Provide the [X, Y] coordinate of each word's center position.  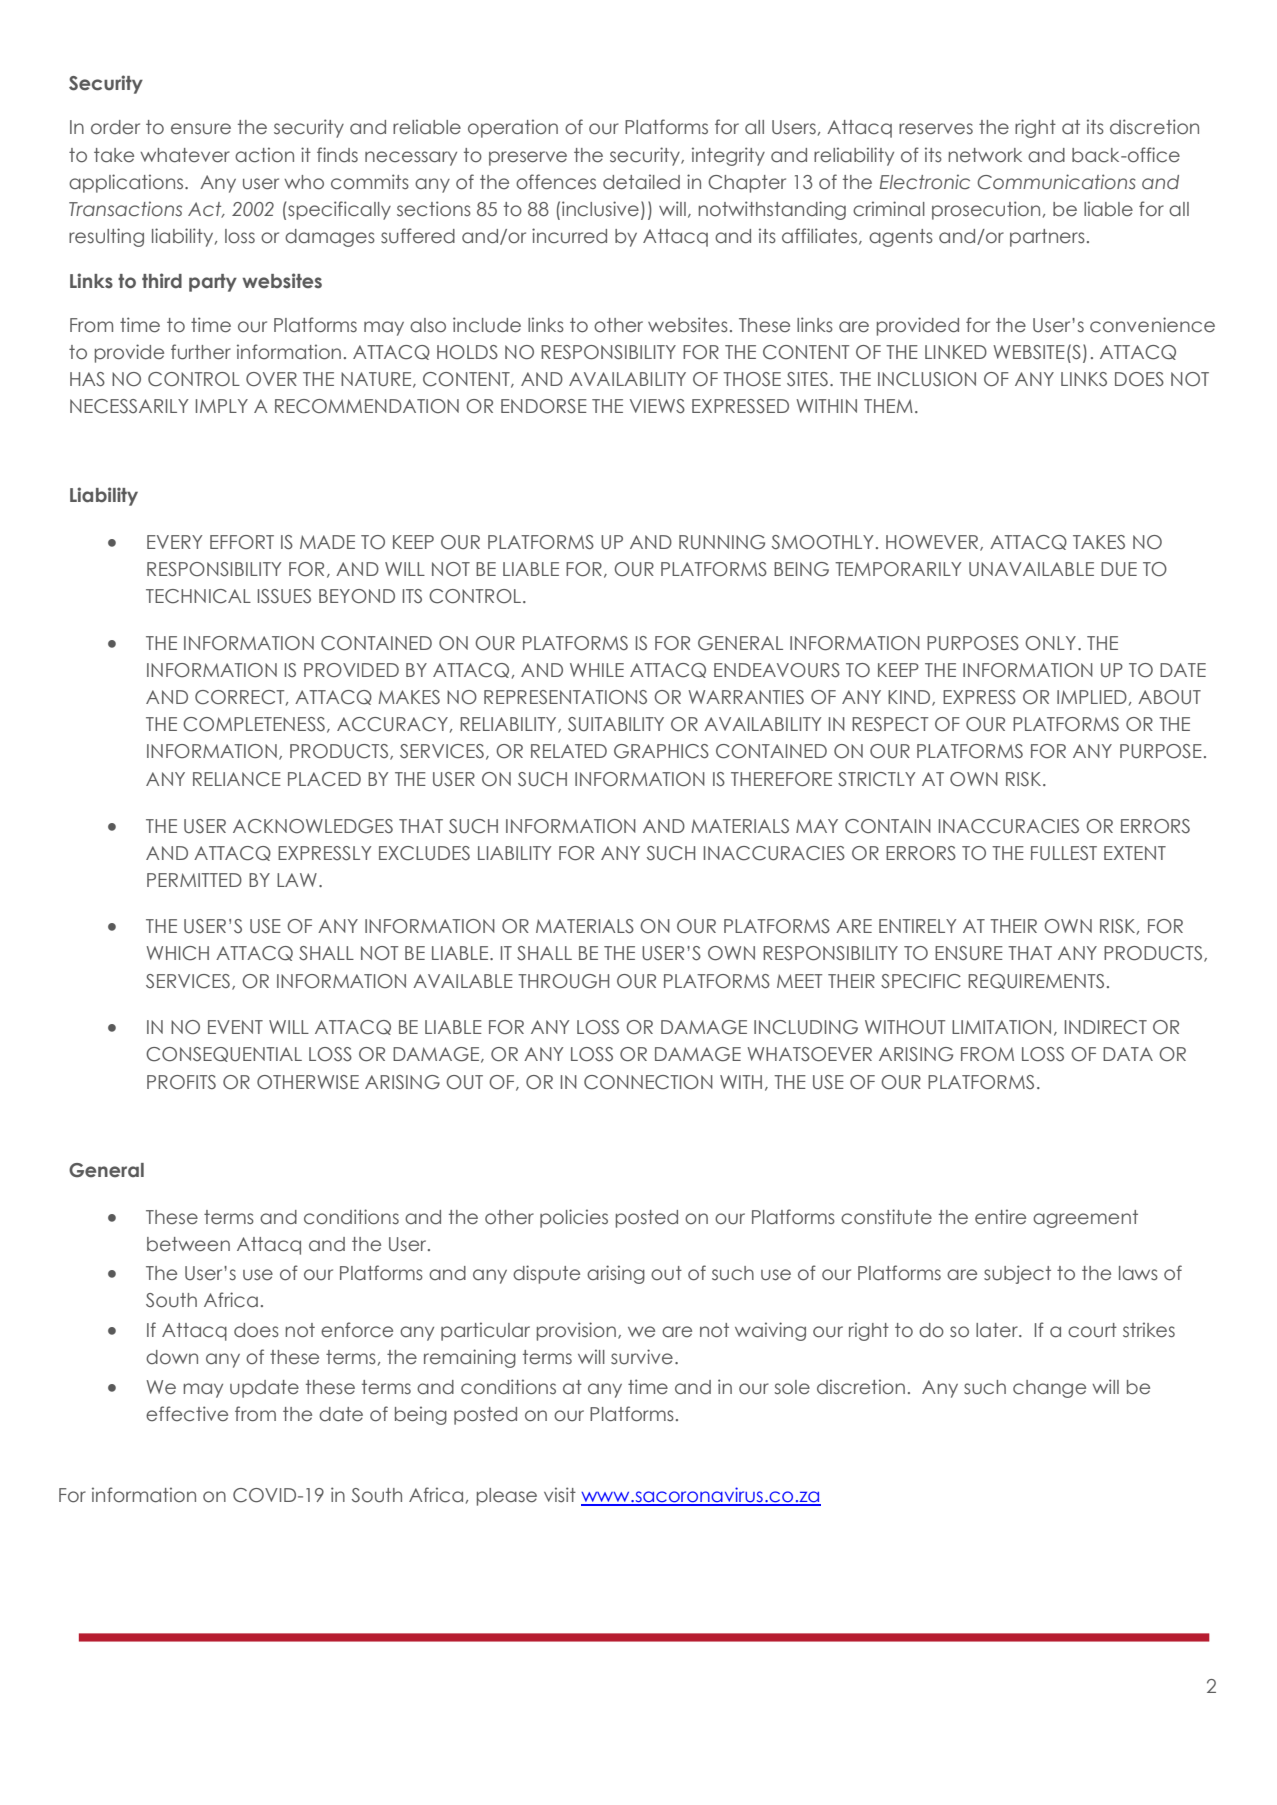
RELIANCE [237, 779]
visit [560, 1494]
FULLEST [1064, 853]
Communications [1056, 182]
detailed [641, 182]
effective [187, 1414]
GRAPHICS [661, 751]
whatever [185, 155]
